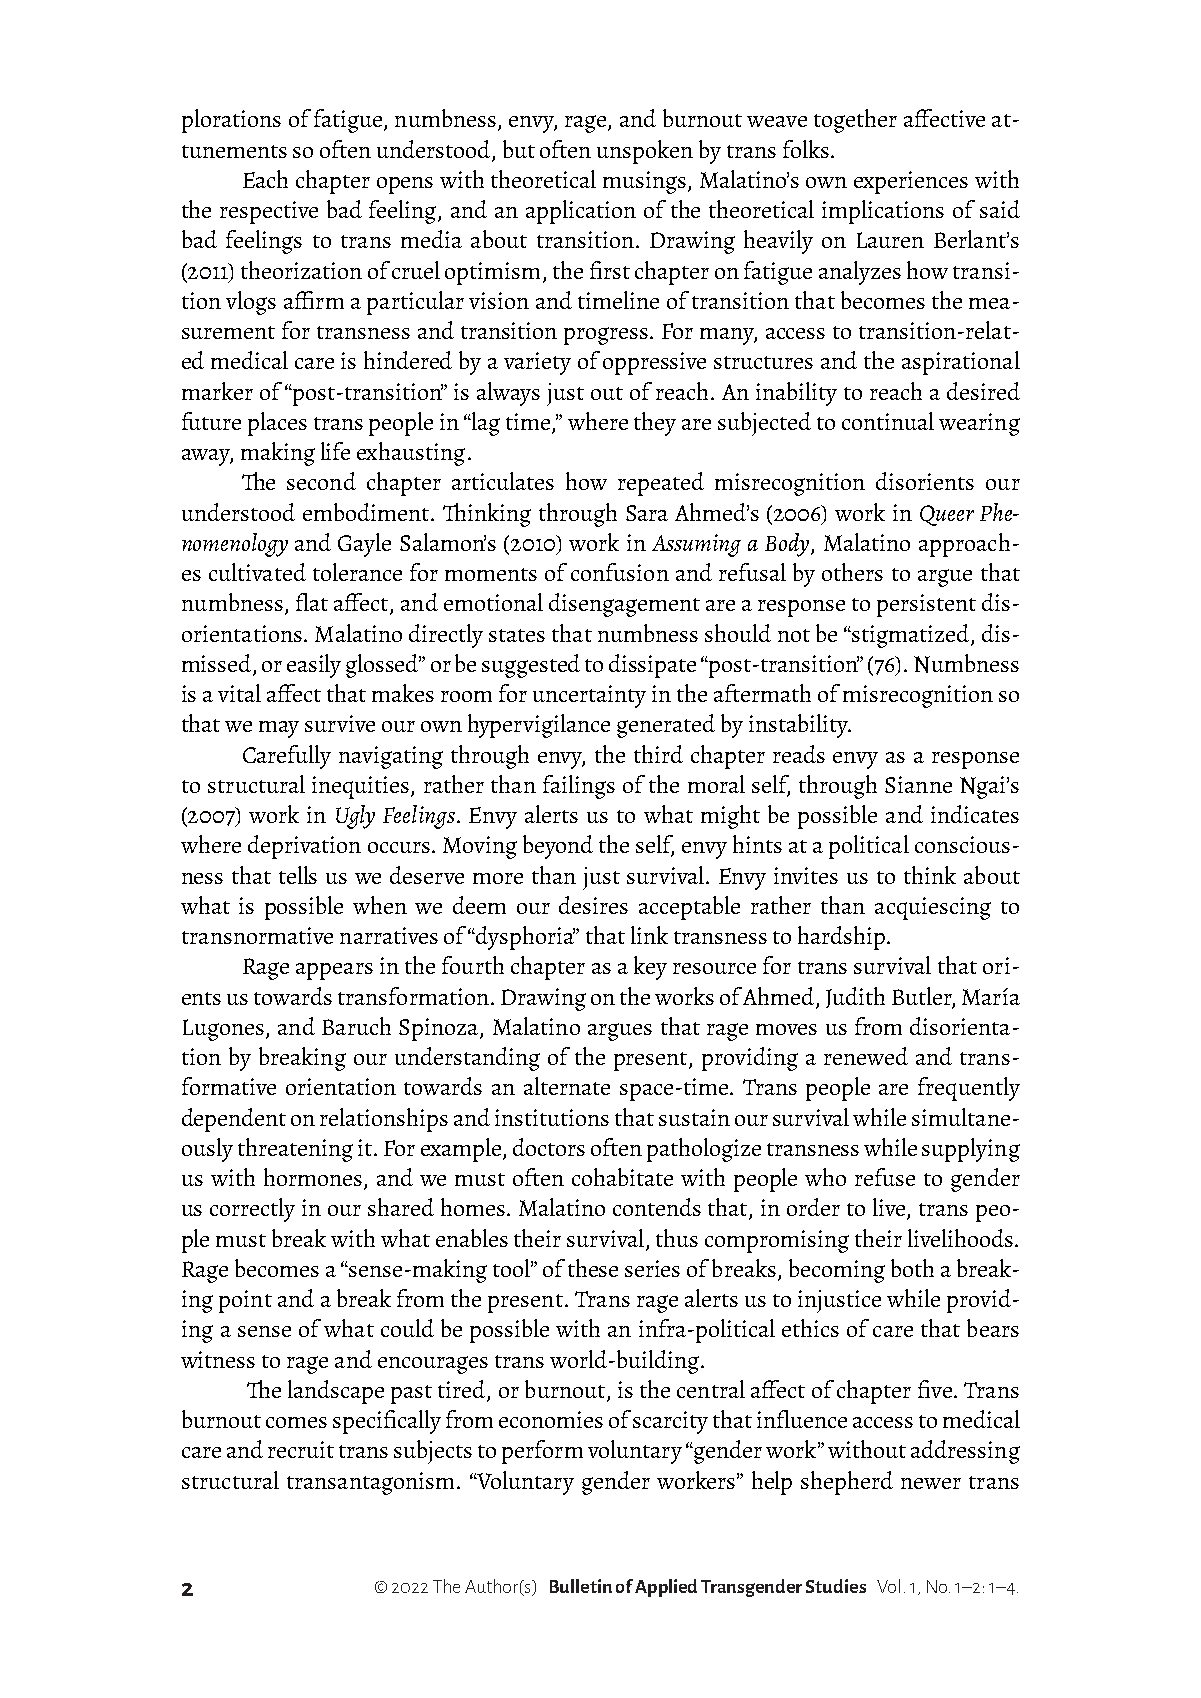 The image size is (1201, 1698). What do you see at coordinates (356, 1026) in the image?
I see `Baruch` at bounding box center [356, 1026].
